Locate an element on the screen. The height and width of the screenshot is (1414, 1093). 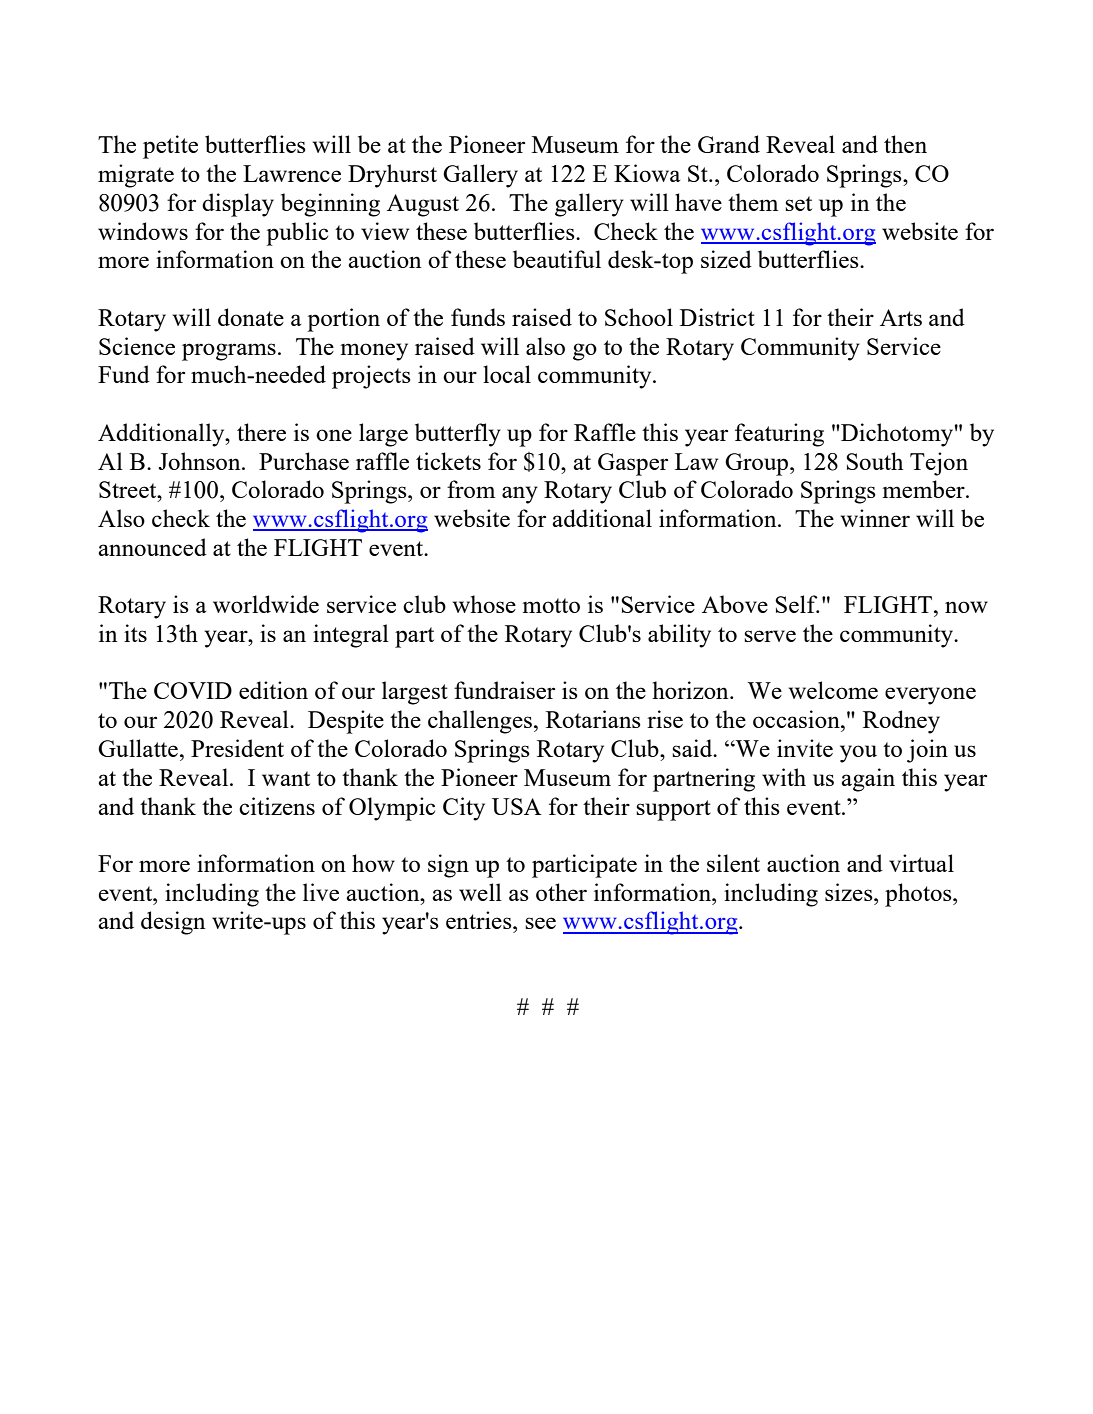
then is located at coordinates (905, 144).
